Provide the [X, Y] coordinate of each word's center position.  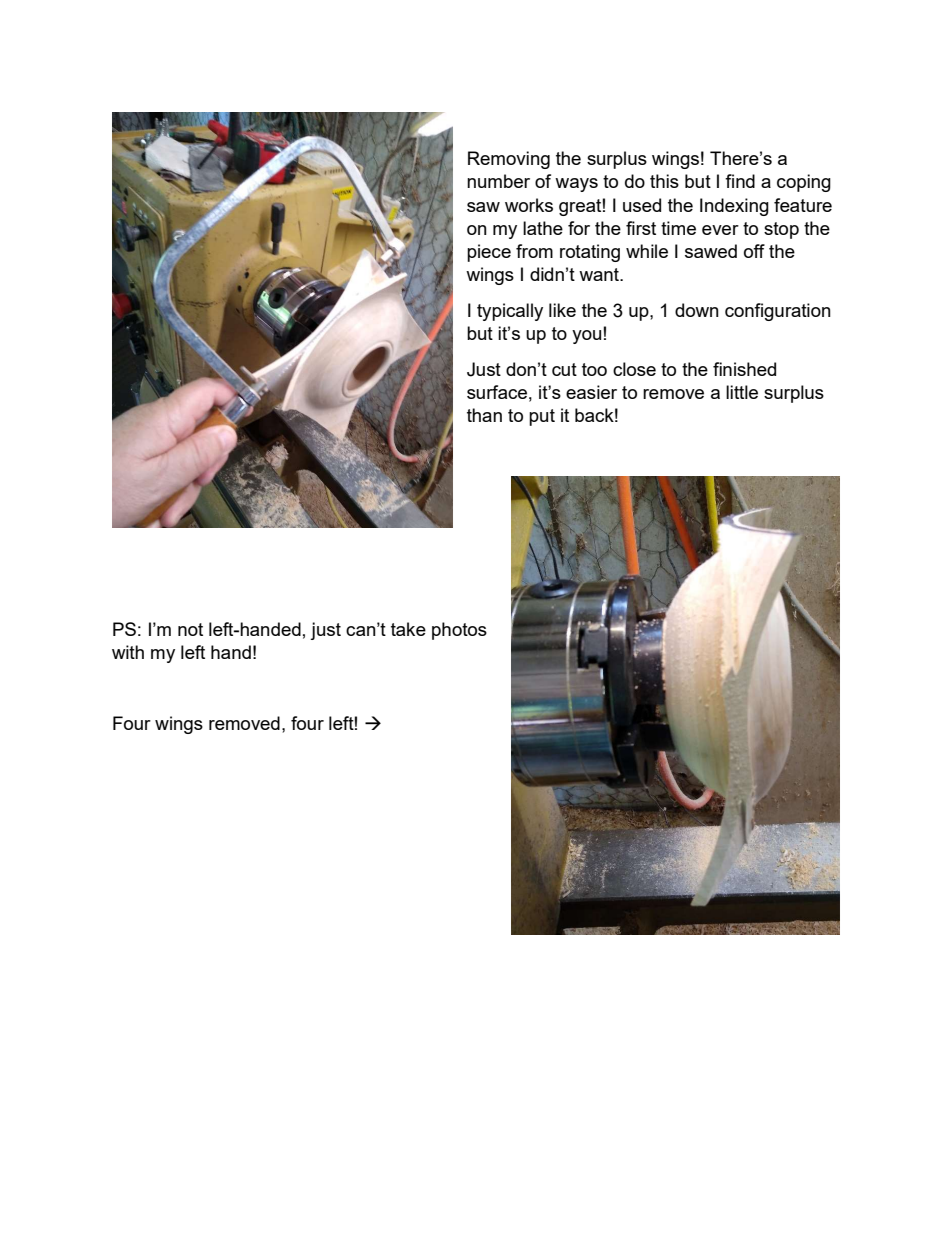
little [742, 392]
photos [459, 631]
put [542, 417]
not [190, 629]
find [740, 181]
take [408, 629]
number [498, 181]
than [484, 415]
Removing [509, 160]
